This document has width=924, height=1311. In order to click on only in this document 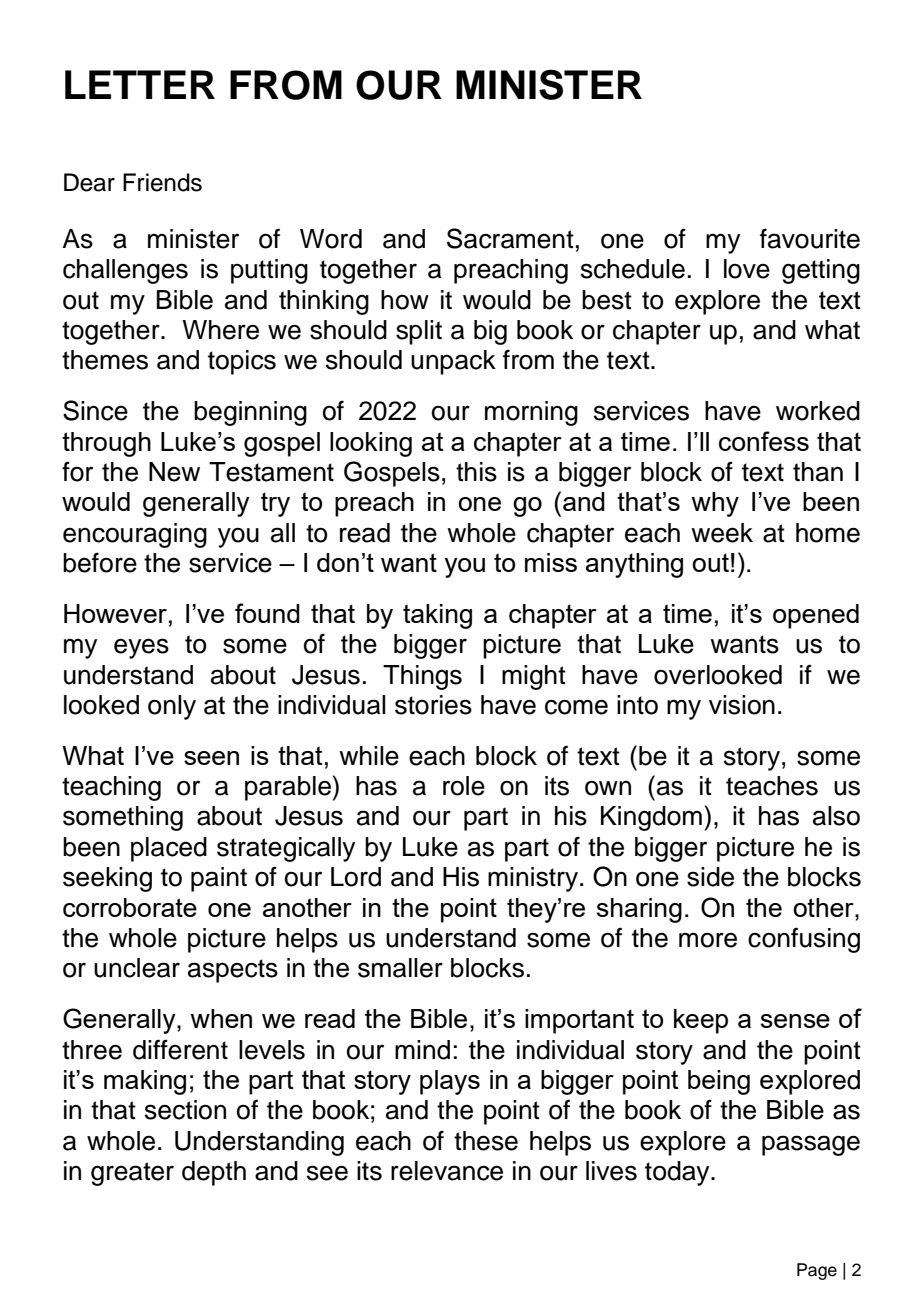, I will do `click(172, 707)`.
